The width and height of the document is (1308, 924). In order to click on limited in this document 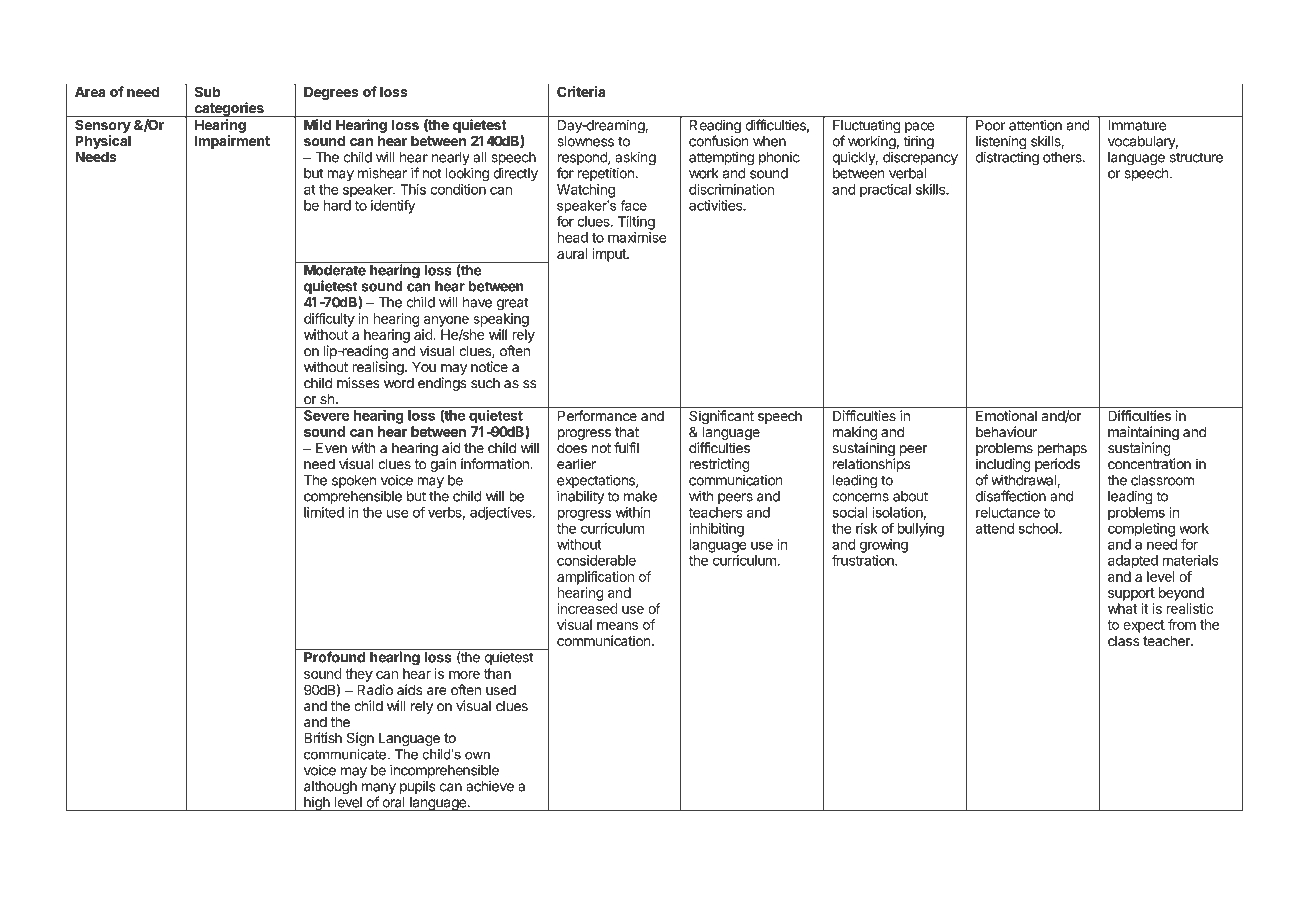, I will do `click(324, 512)`.
